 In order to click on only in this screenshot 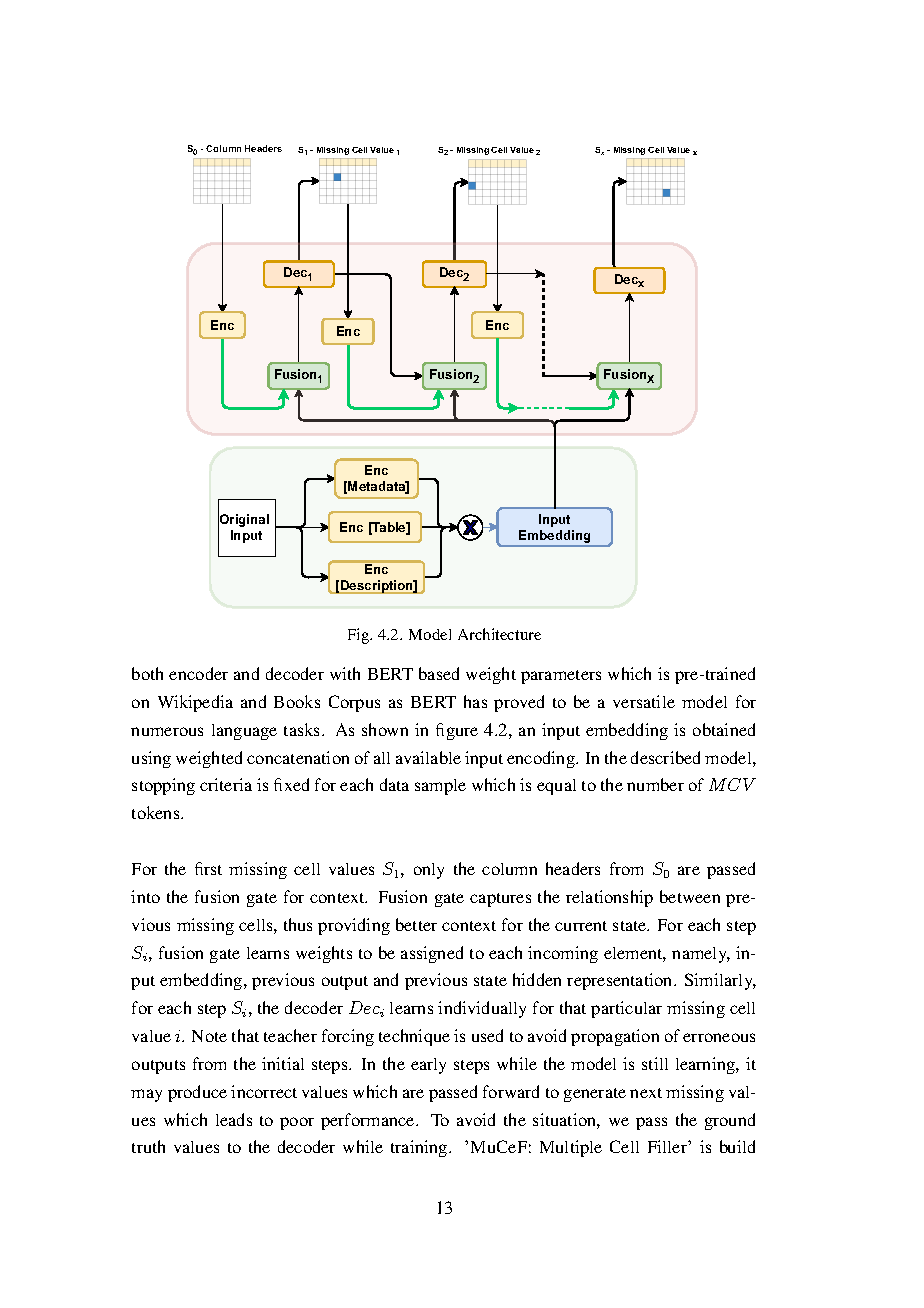, I will do `click(429, 871)`.
